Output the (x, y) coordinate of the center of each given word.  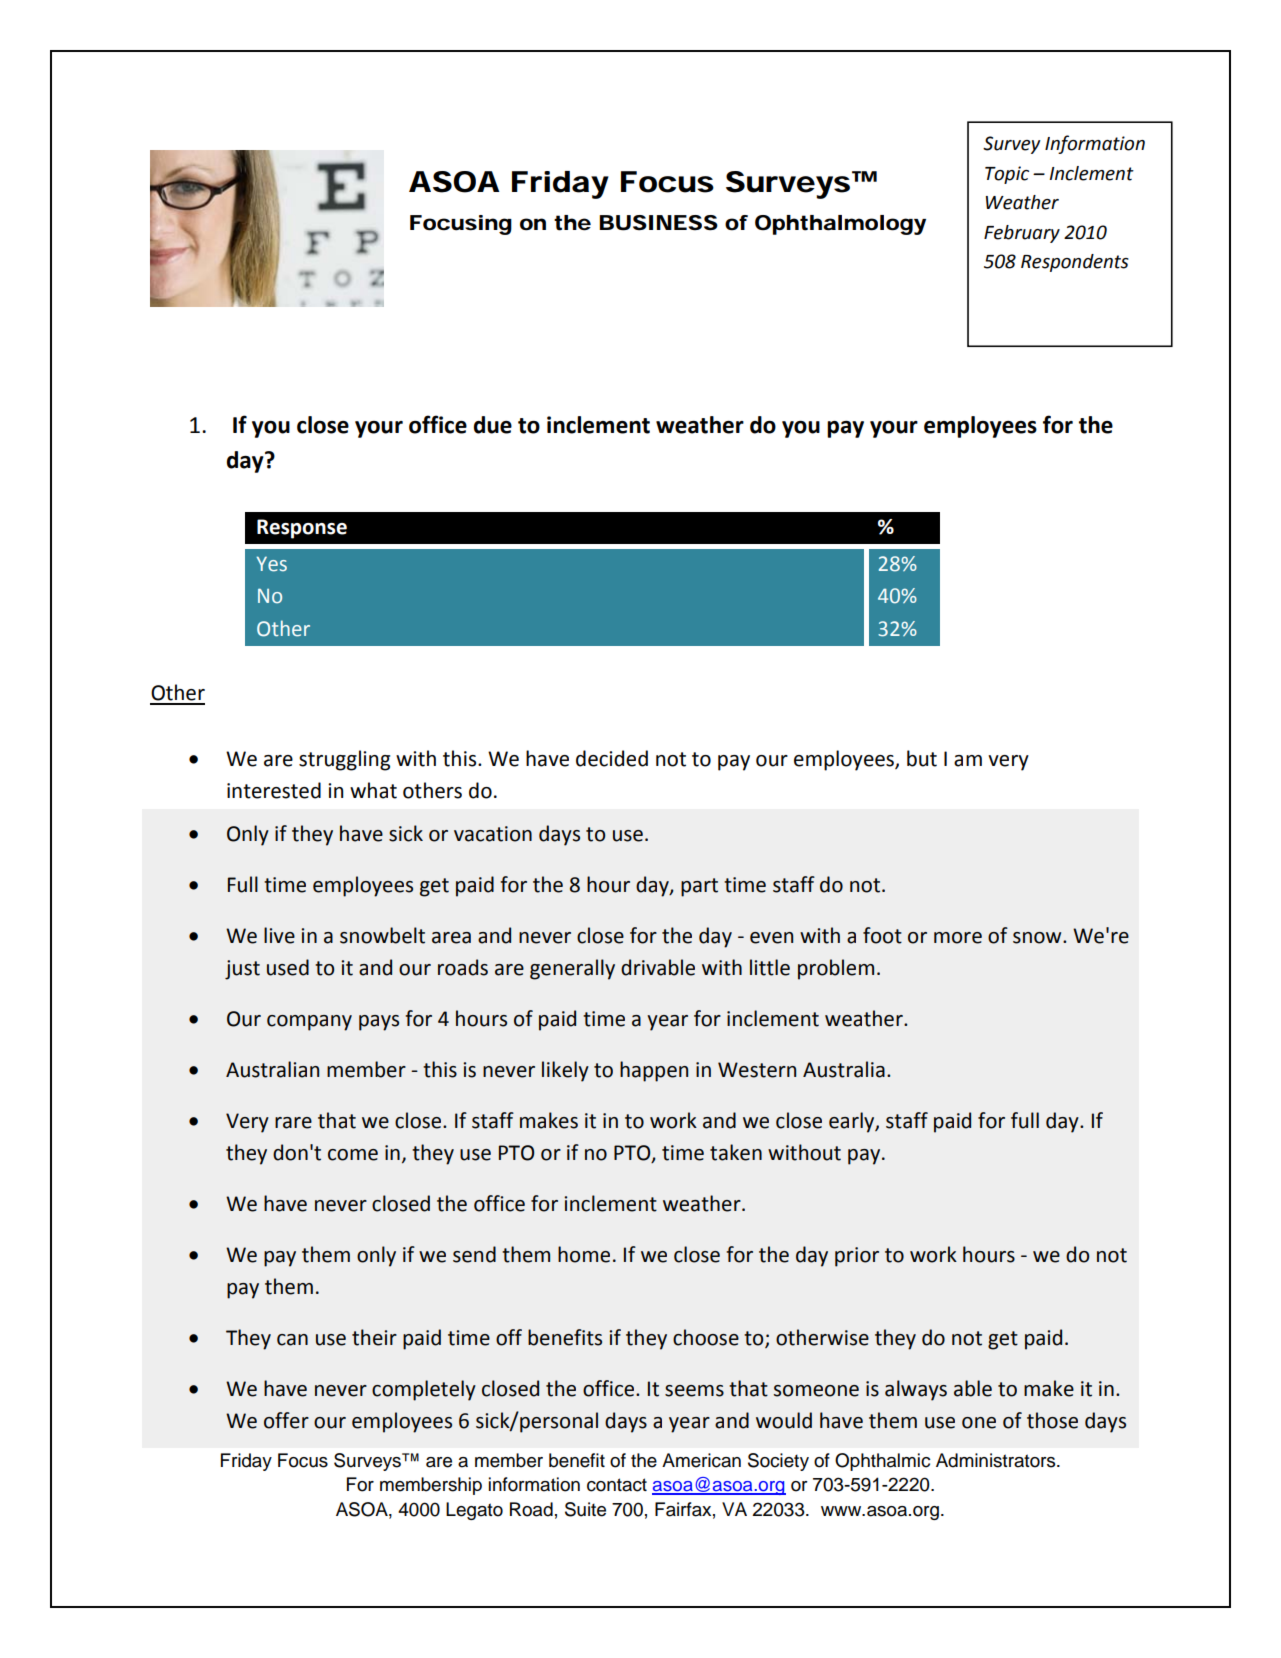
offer (286, 1420)
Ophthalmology (840, 225)
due (493, 425)
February (1022, 234)
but (922, 758)
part (699, 887)
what (373, 790)
